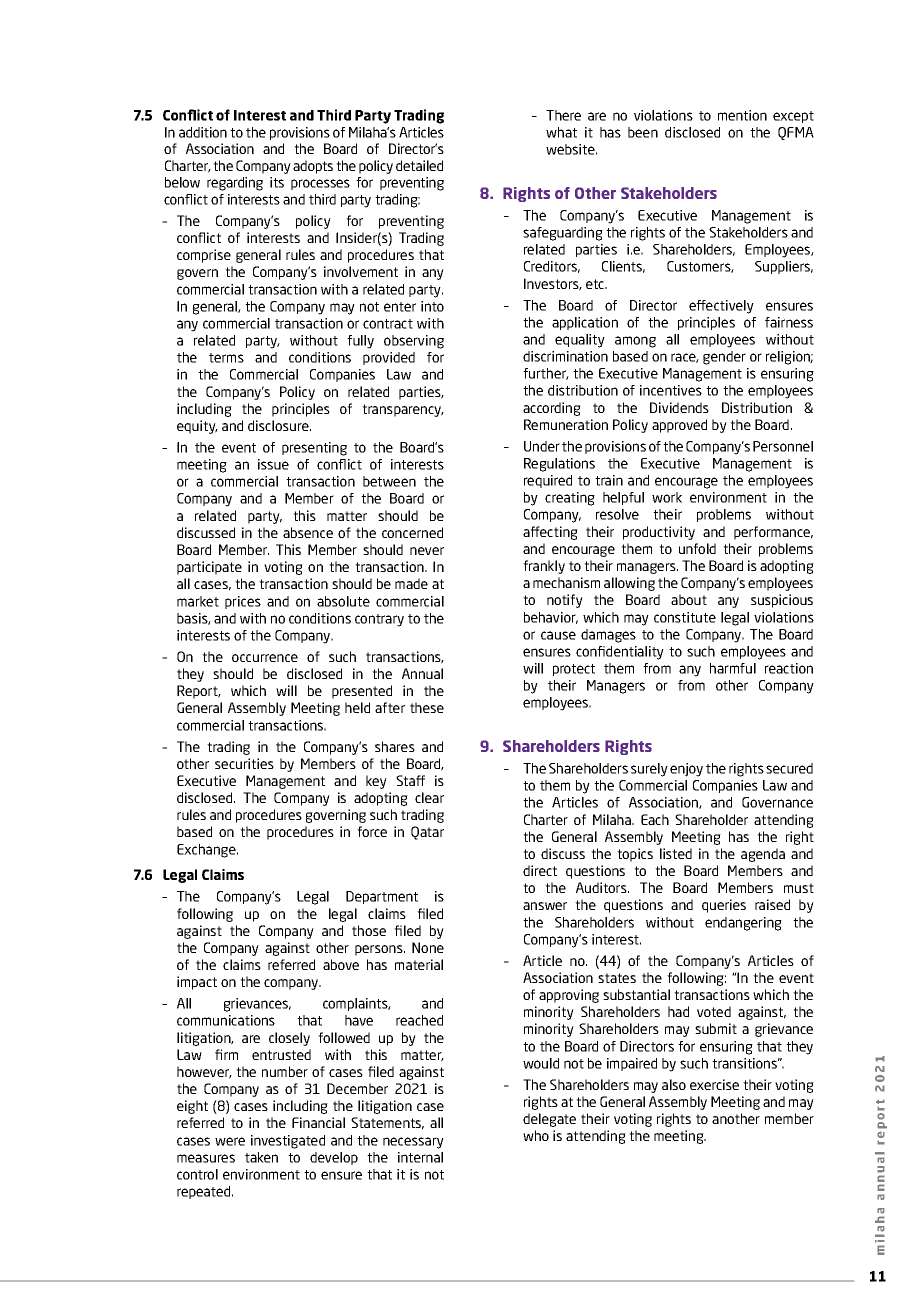  What do you see at coordinates (724, 906) in the screenshot?
I see `queries` at bounding box center [724, 906].
